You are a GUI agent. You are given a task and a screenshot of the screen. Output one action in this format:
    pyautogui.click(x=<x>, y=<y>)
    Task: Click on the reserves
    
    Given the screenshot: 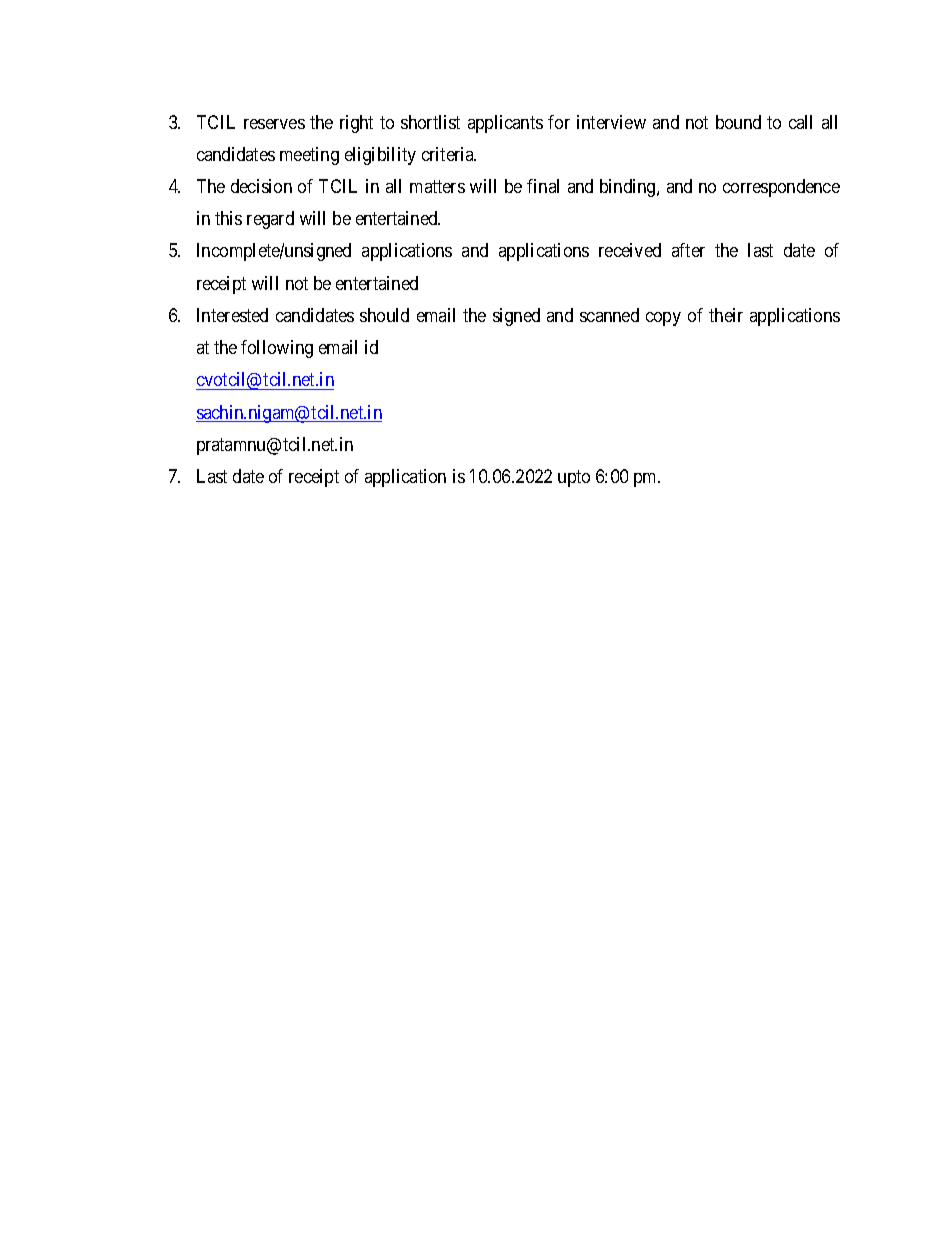 What is the action you would take?
    pyautogui.click(x=274, y=124)
